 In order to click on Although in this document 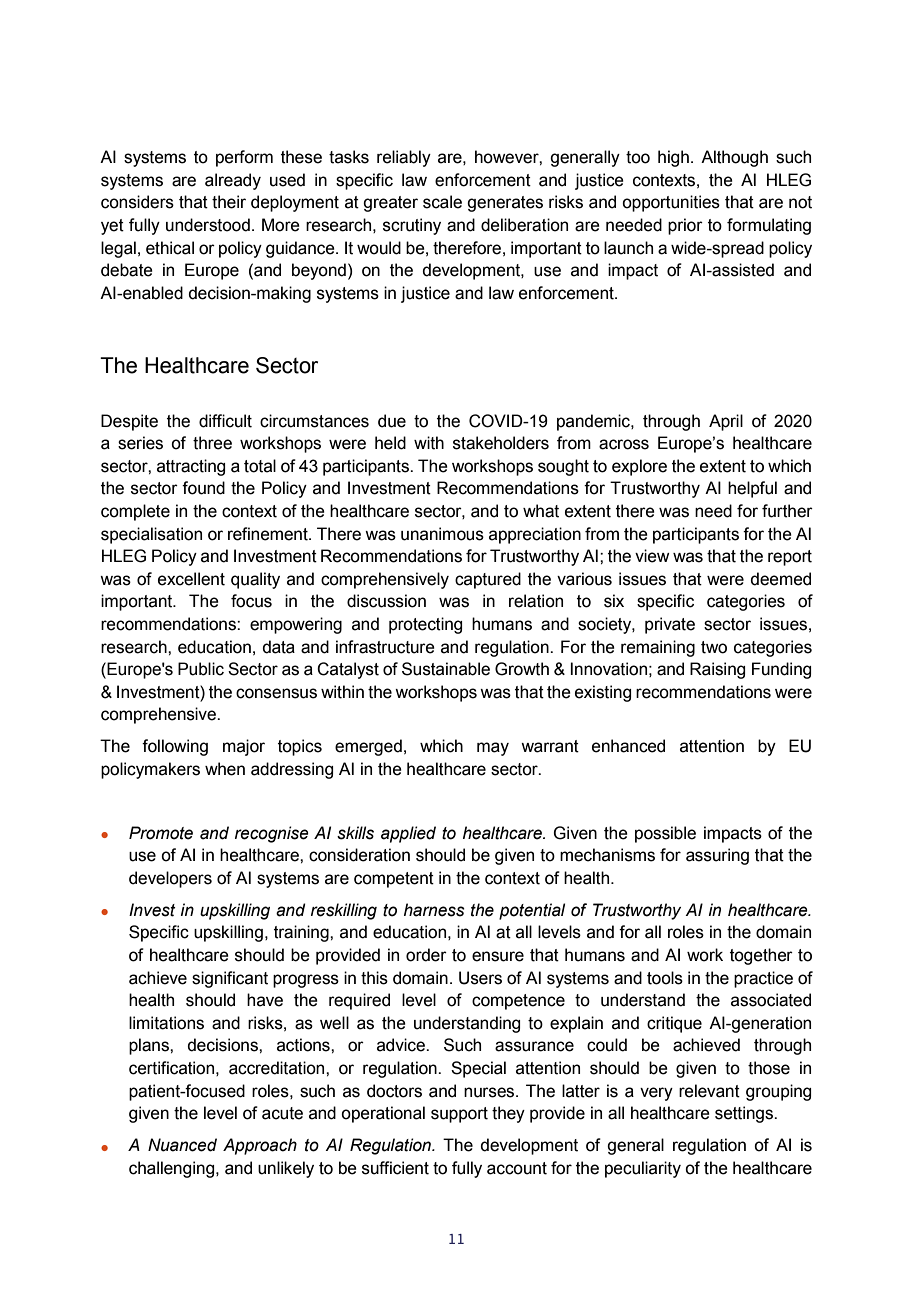, I will do `click(734, 158)`.
